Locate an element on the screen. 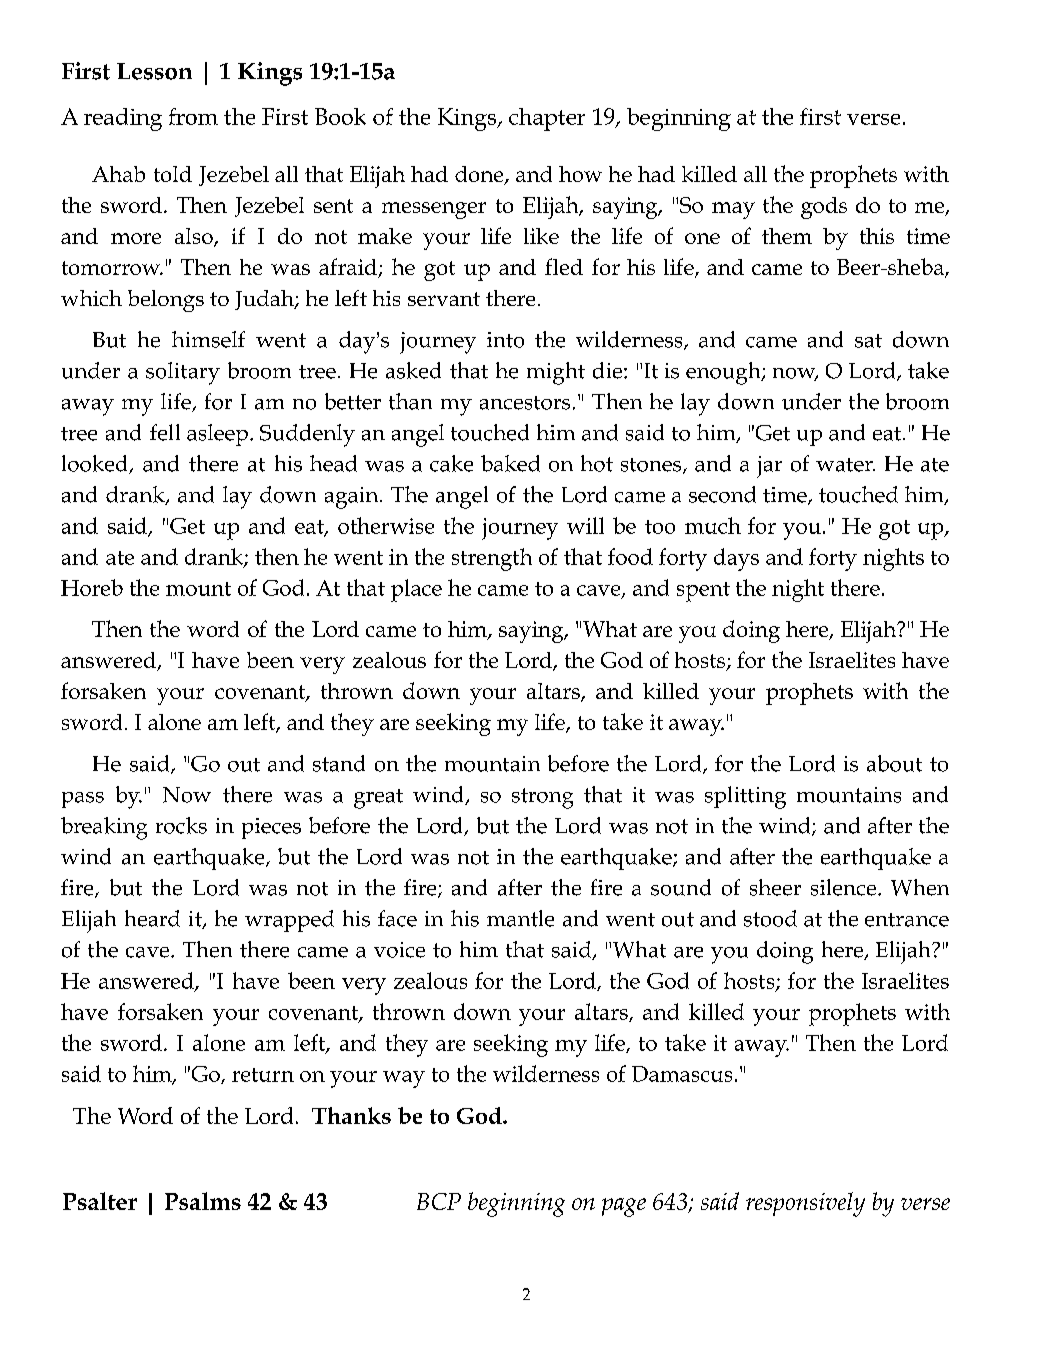 The width and height of the screenshot is (1055, 1365). strong is located at coordinates (542, 798).
